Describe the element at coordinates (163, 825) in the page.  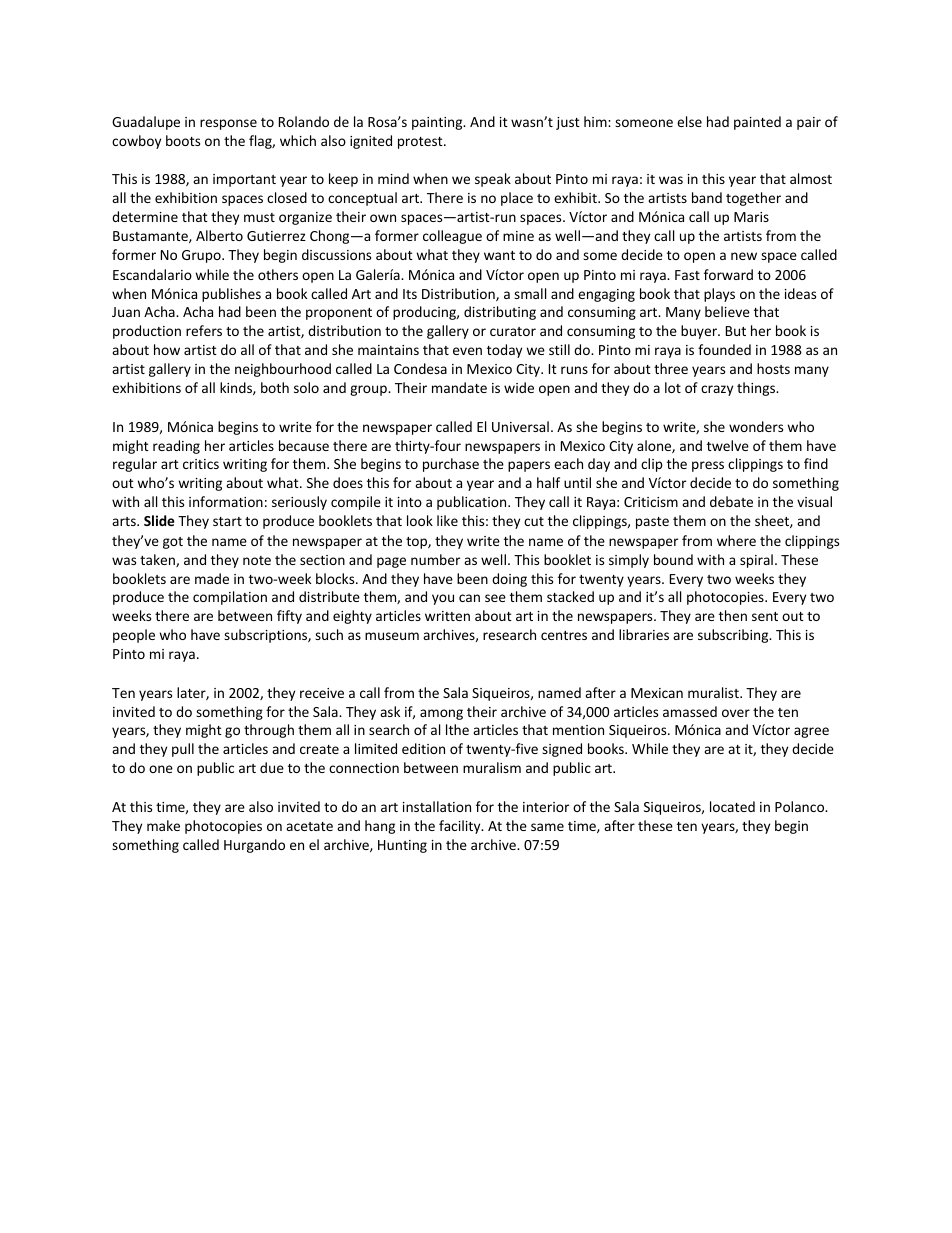
I see `make` at that location.
